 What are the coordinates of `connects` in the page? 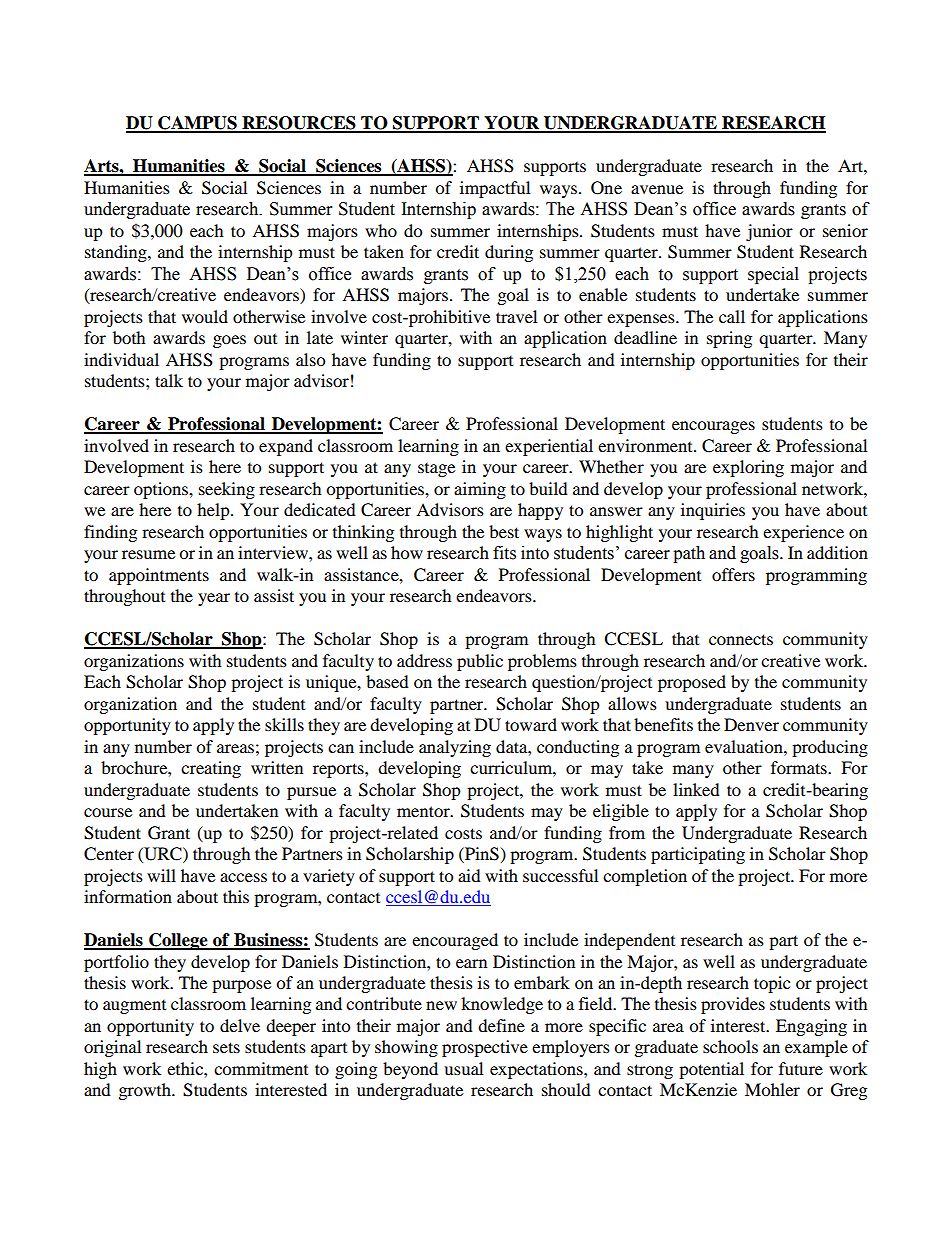 It's located at (741, 639).
